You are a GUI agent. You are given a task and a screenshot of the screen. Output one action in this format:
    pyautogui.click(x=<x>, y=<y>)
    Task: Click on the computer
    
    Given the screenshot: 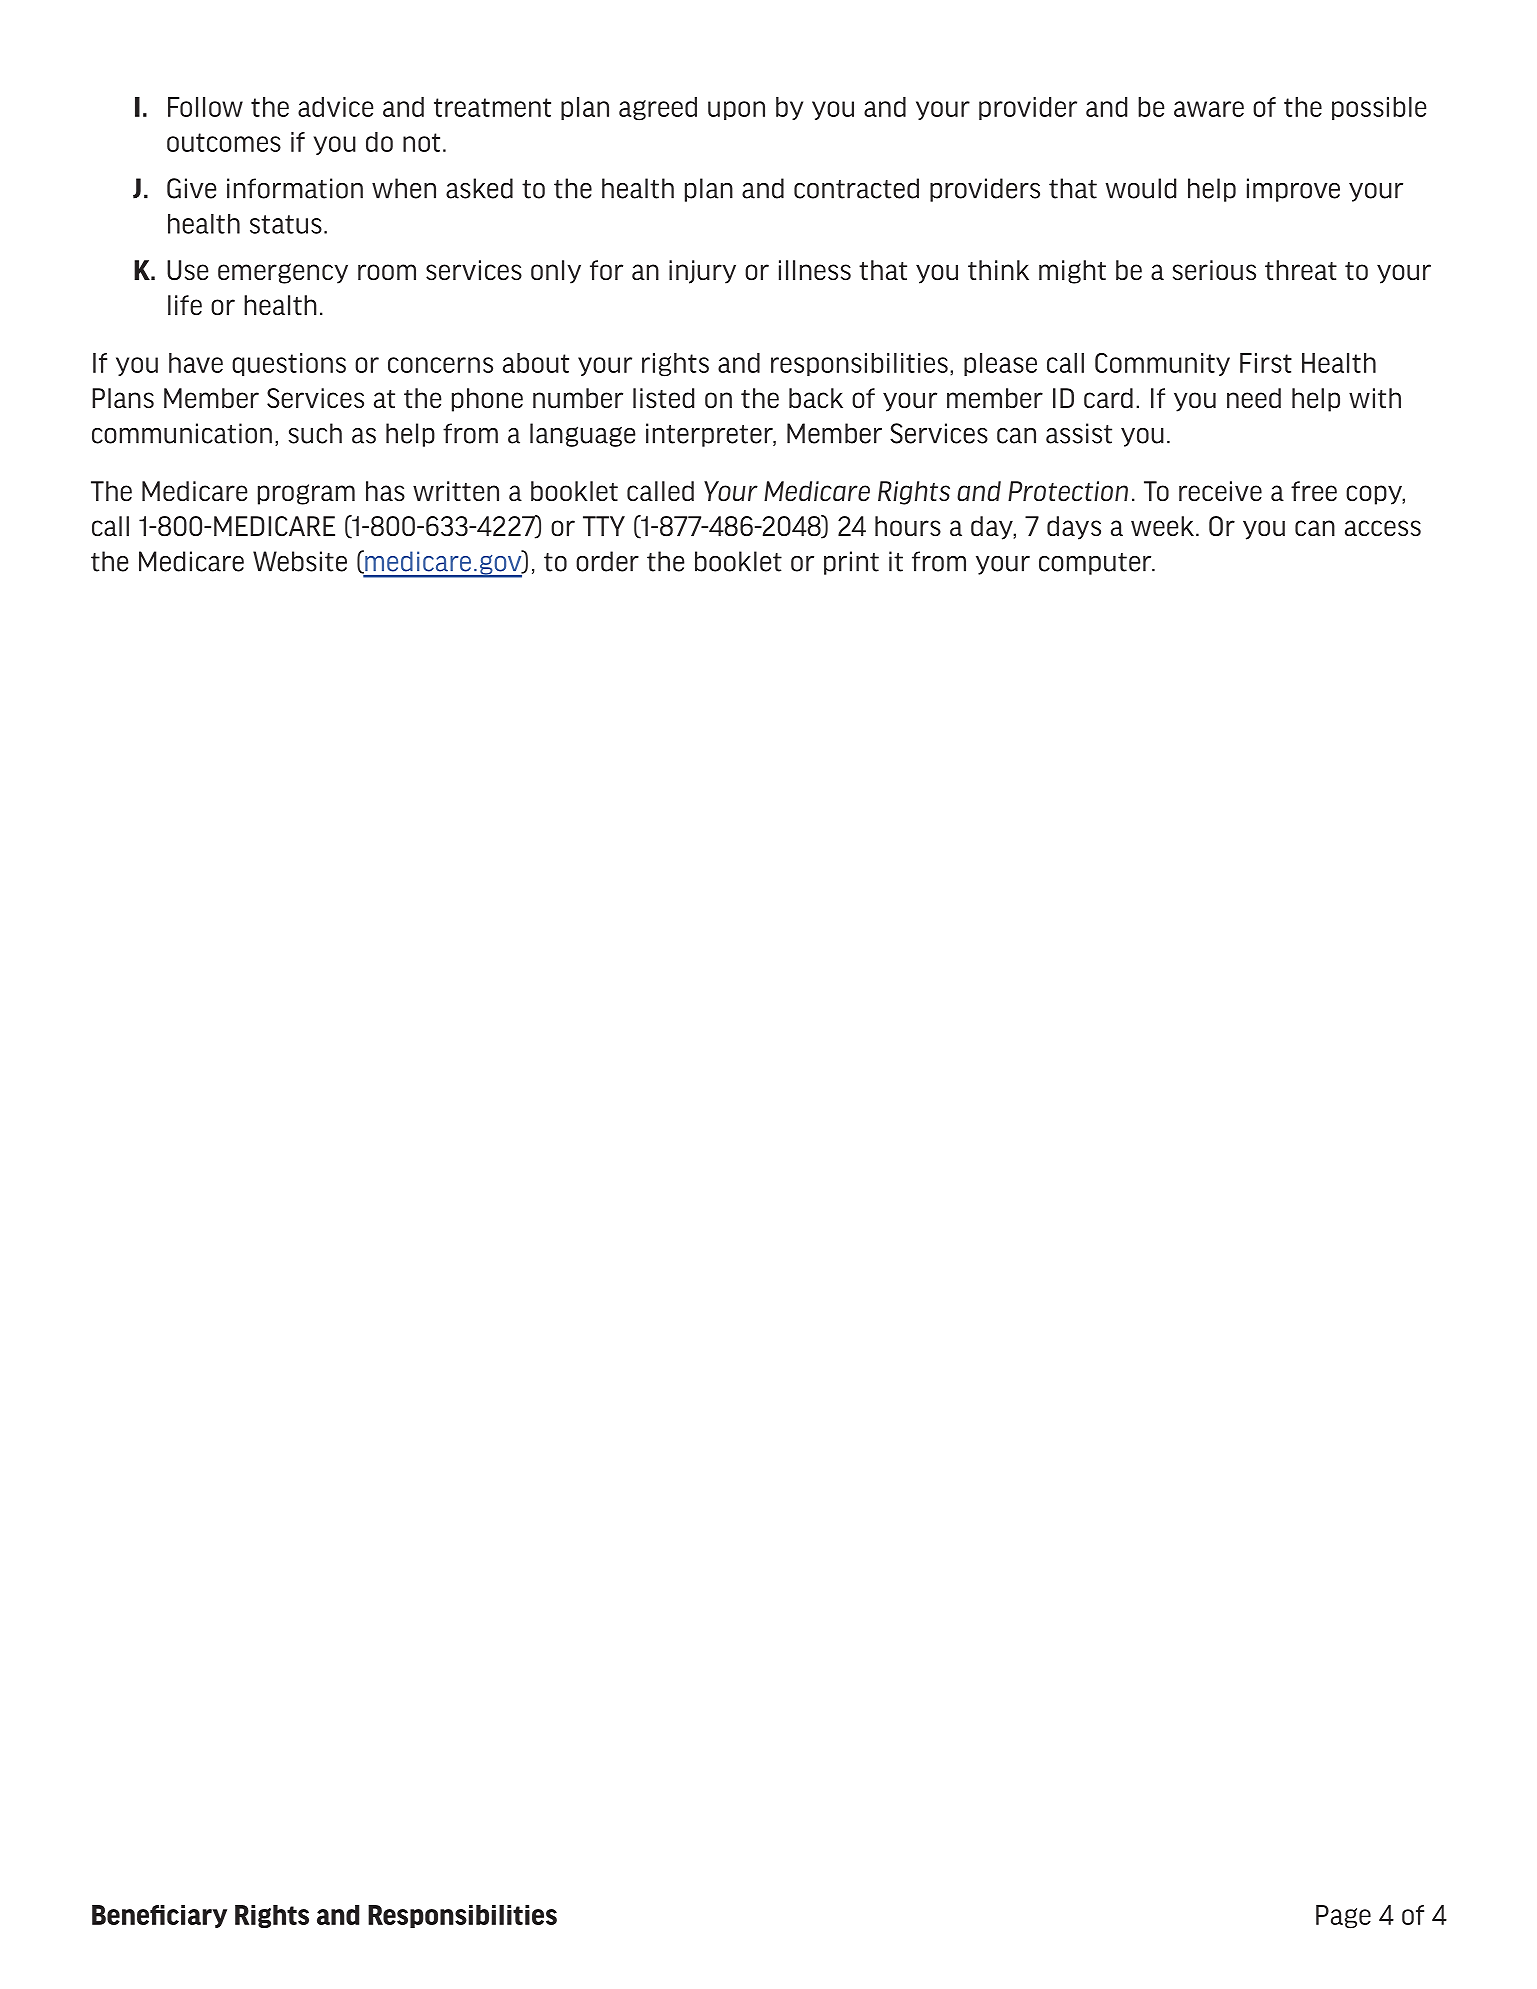 What is the action you would take?
    pyautogui.click(x=1096, y=564)
